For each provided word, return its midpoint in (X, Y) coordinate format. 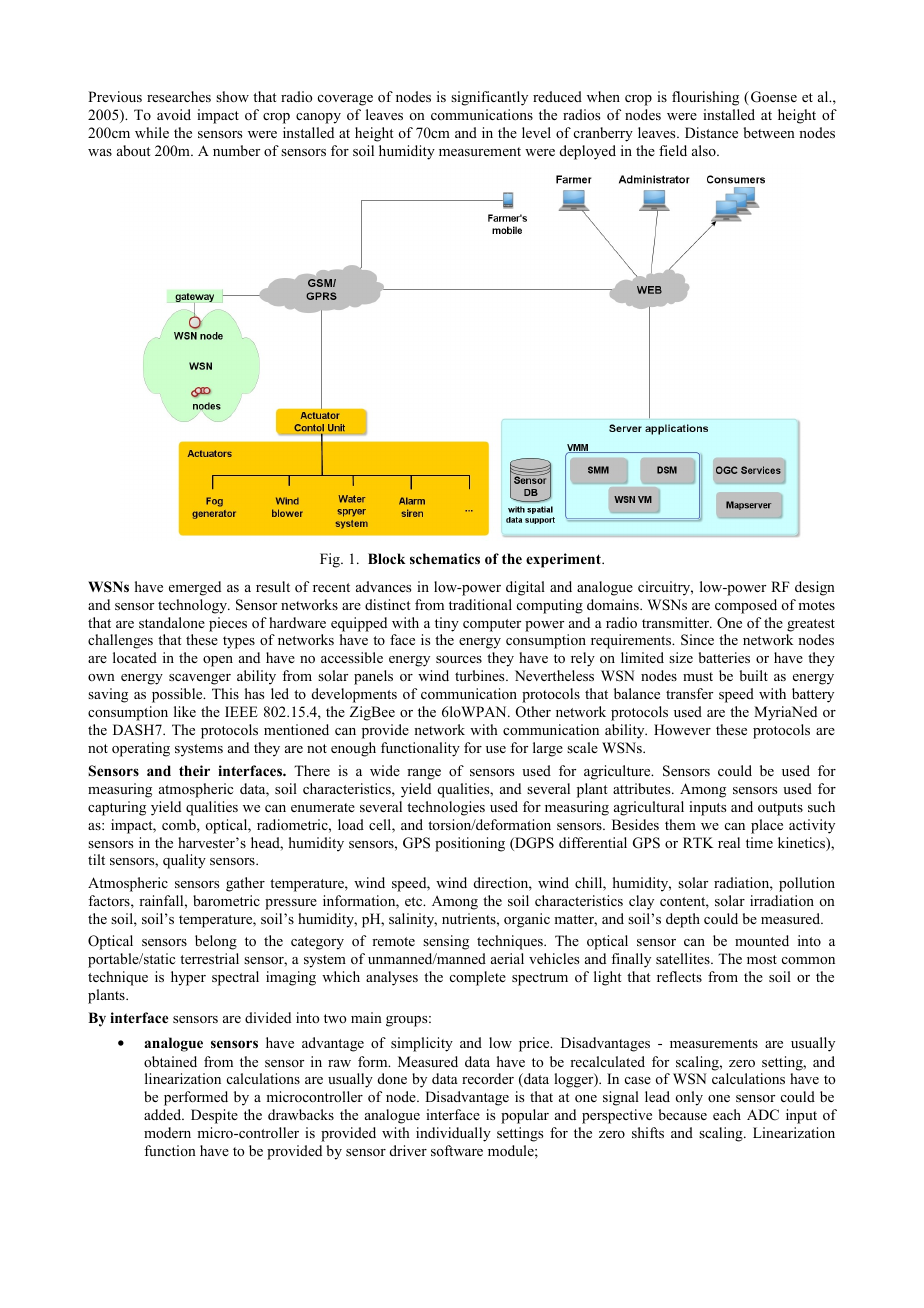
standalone (172, 622)
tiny (447, 624)
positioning (470, 844)
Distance (711, 132)
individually (453, 1134)
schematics (445, 558)
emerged (195, 588)
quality (184, 861)
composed (746, 606)
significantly (489, 98)
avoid (174, 114)
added (164, 1114)
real (729, 842)
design (815, 588)
